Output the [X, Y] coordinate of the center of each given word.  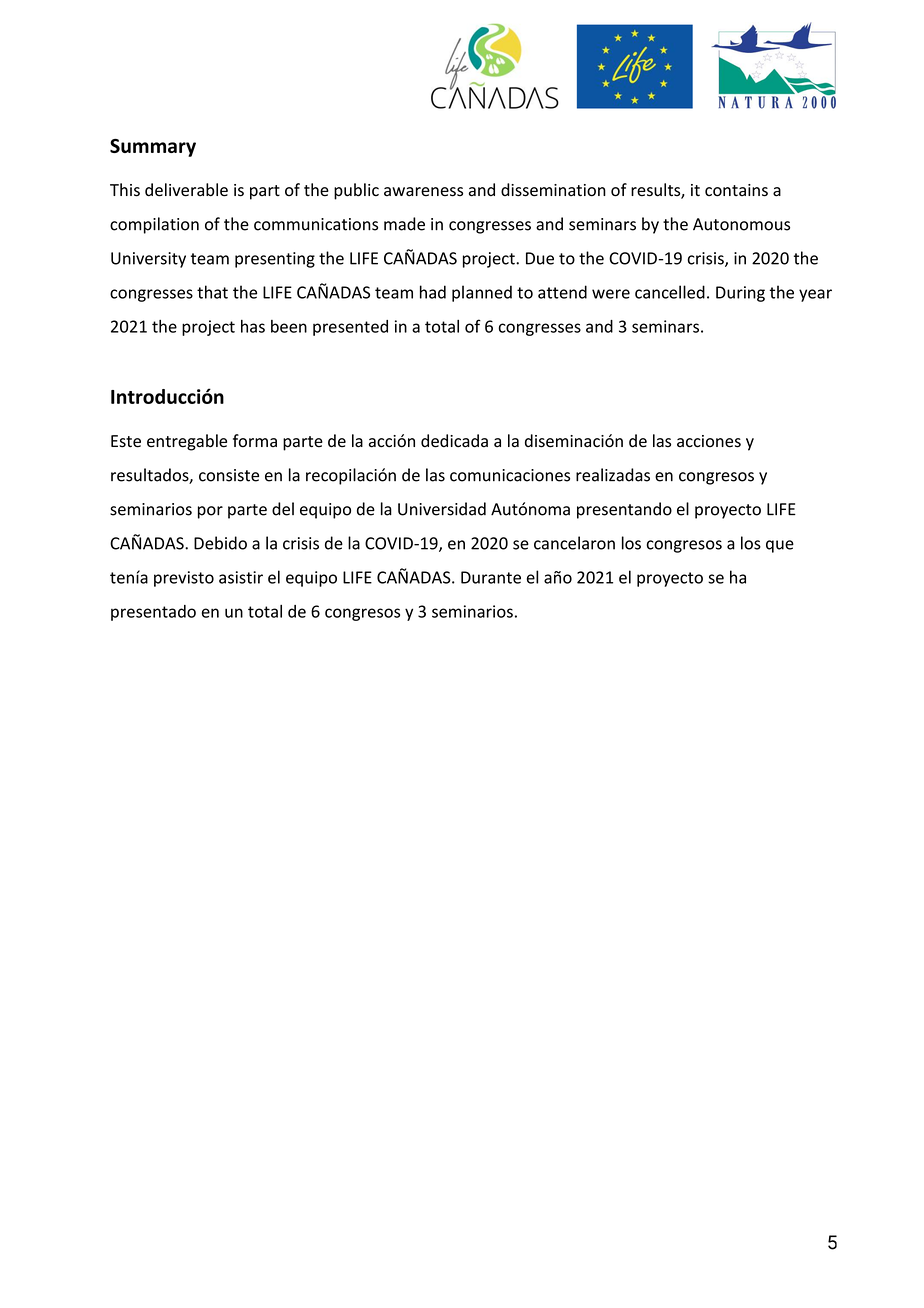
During [740, 294]
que [780, 546]
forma [255, 441]
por [210, 512]
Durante [491, 577]
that [212, 292]
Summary [153, 148]
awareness [423, 192]
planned [482, 293]
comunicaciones [510, 475]
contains [736, 190]
